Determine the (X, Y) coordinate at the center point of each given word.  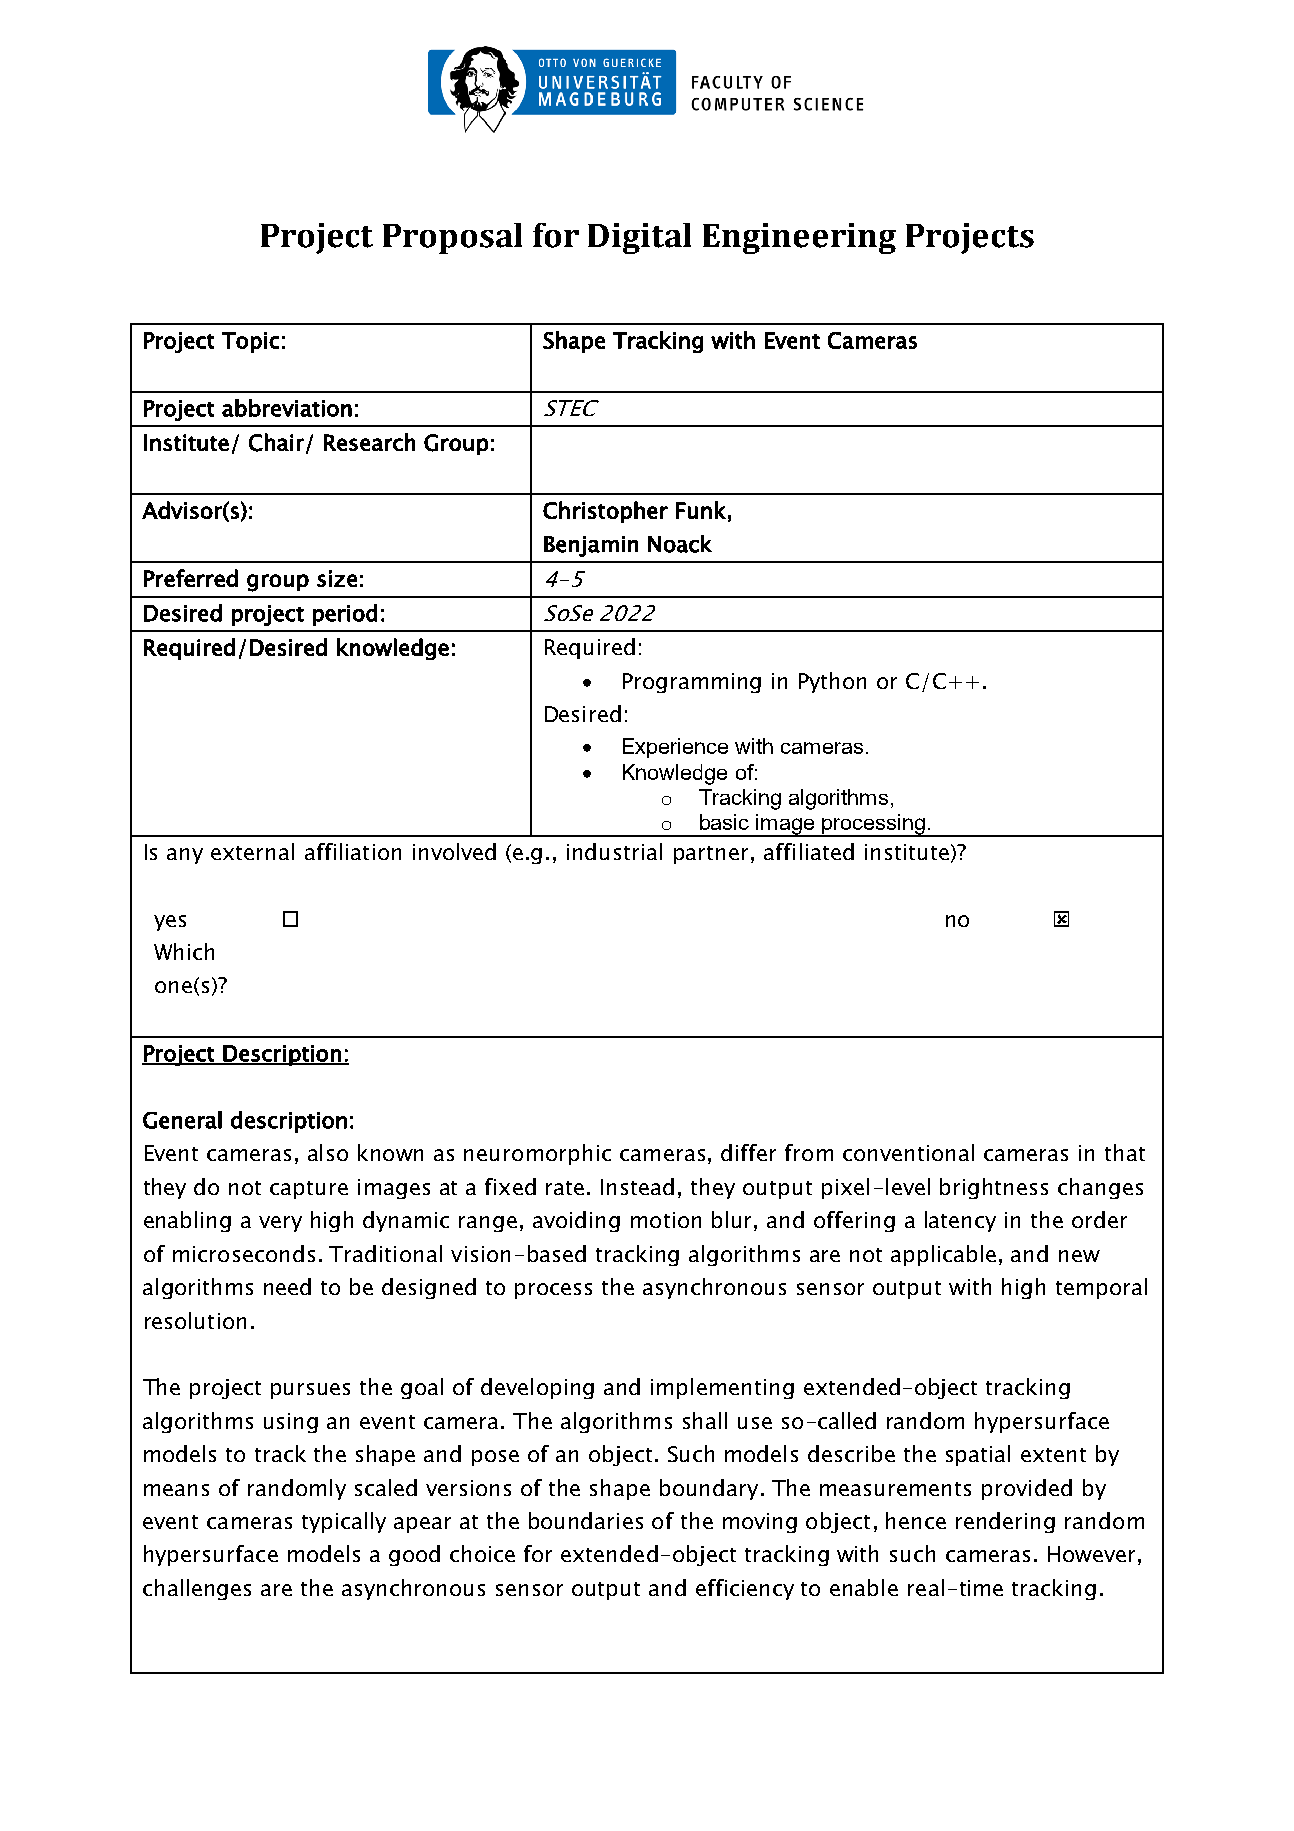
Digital (639, 238)
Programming (692, 683)
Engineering (799, 238)
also (328, 1152)
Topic (250, 342)
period (345, 615)
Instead (637, 1186)
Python (832, 682)
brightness (994, 1188)
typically (344, 1522)
